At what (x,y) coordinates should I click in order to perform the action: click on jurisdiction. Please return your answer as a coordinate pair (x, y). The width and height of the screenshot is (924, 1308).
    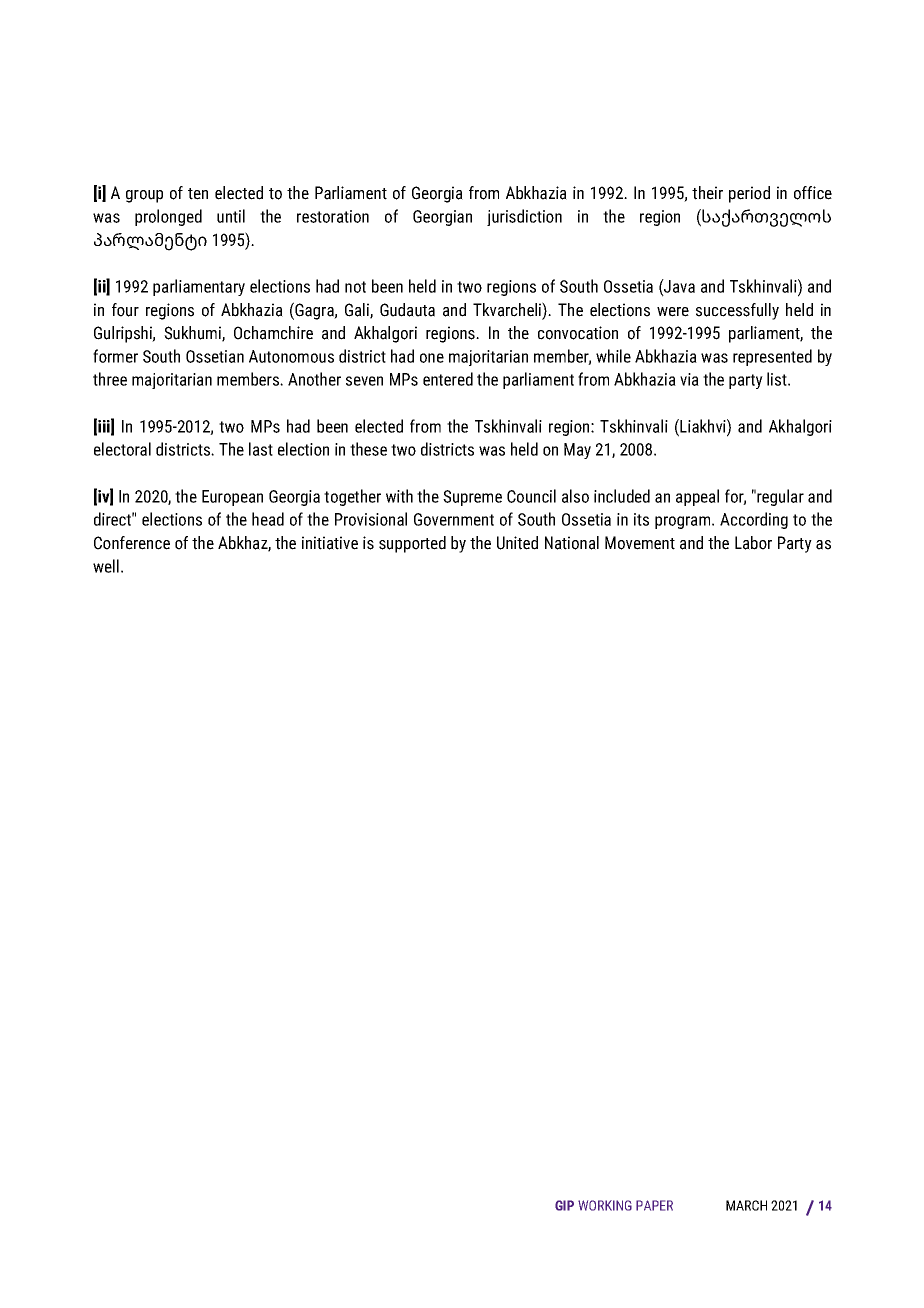
    Looking at the image, I should click on (524, 217).
